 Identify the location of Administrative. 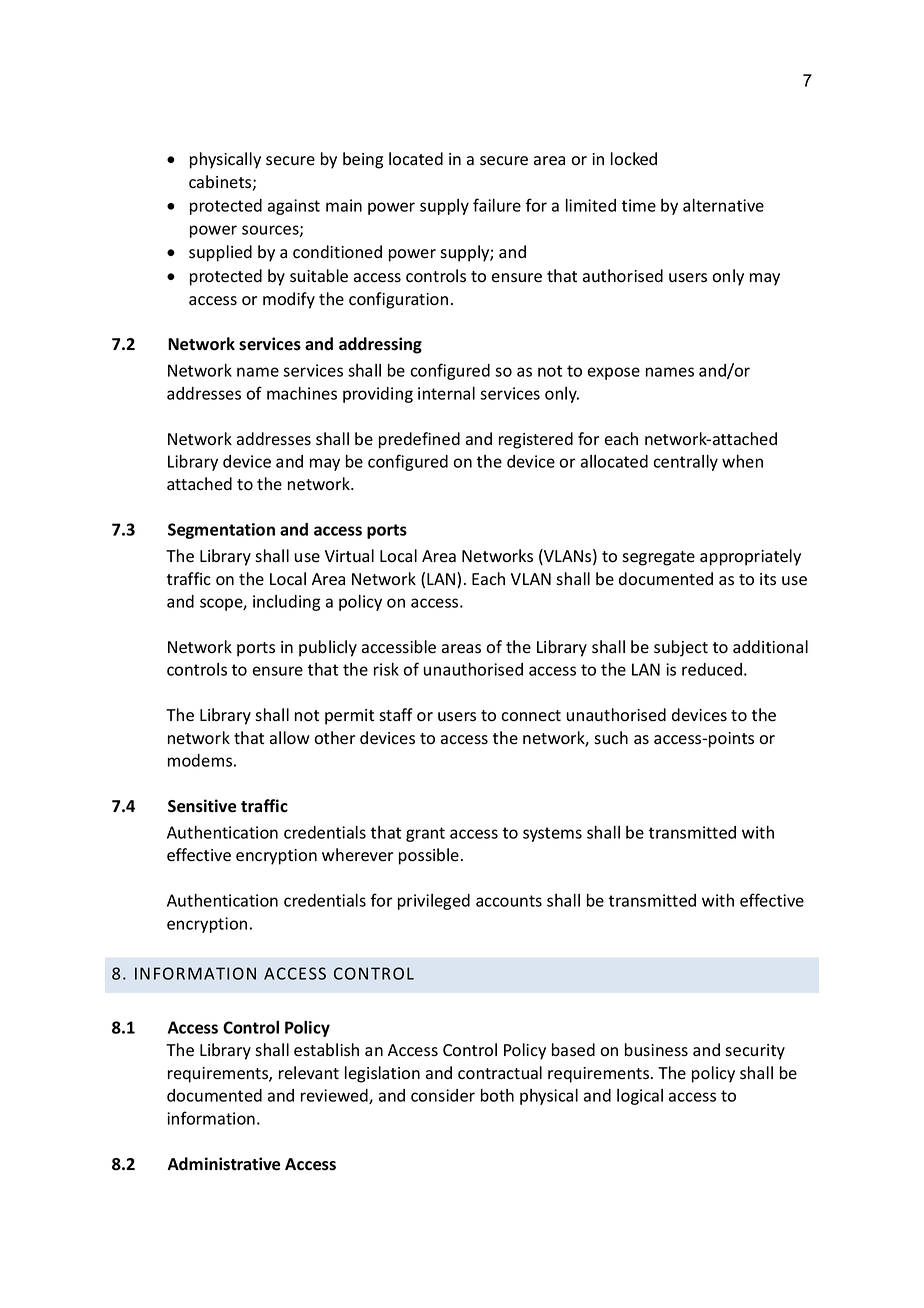
(223, 1164).
